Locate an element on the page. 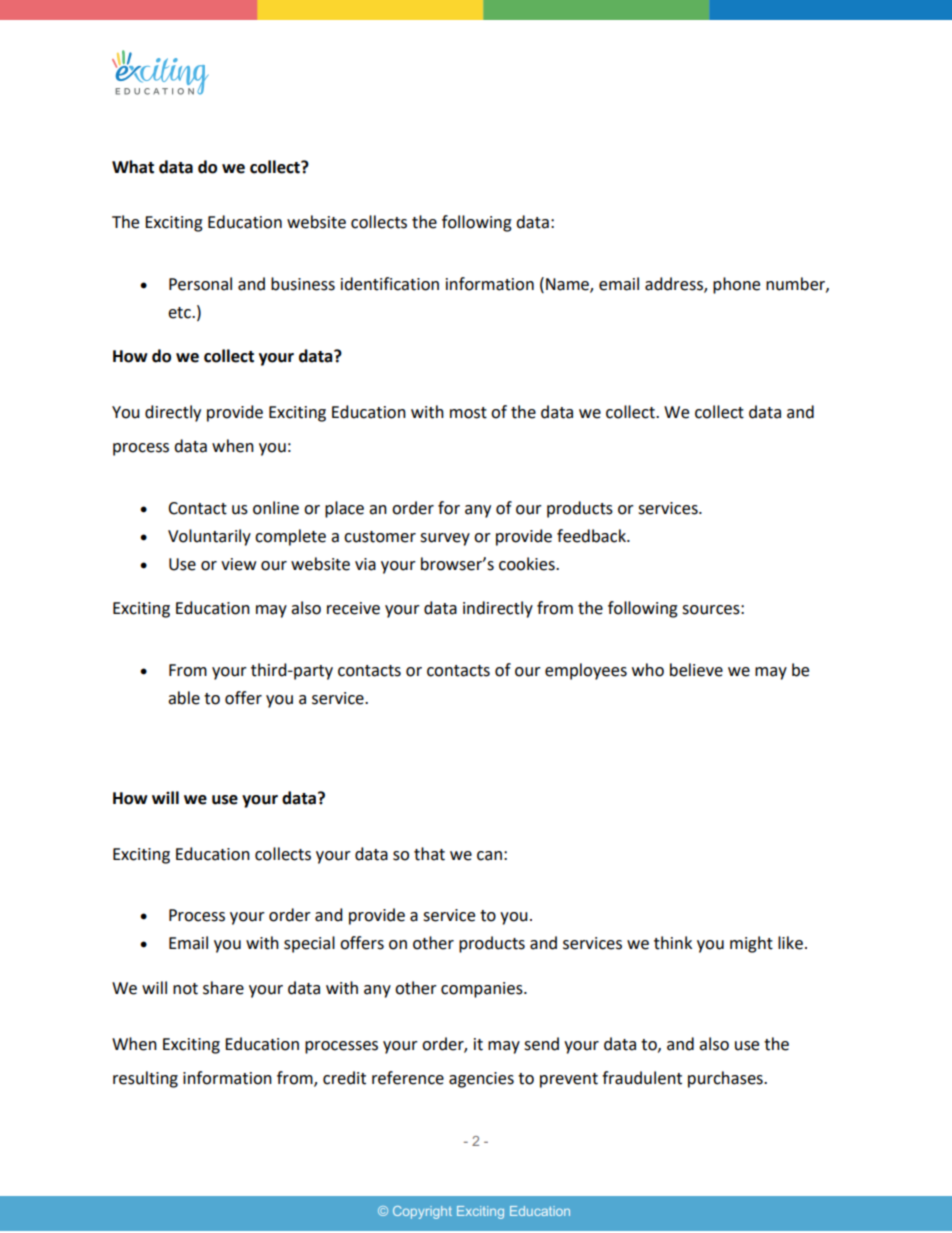  most is located at coordinates (468, 413).
